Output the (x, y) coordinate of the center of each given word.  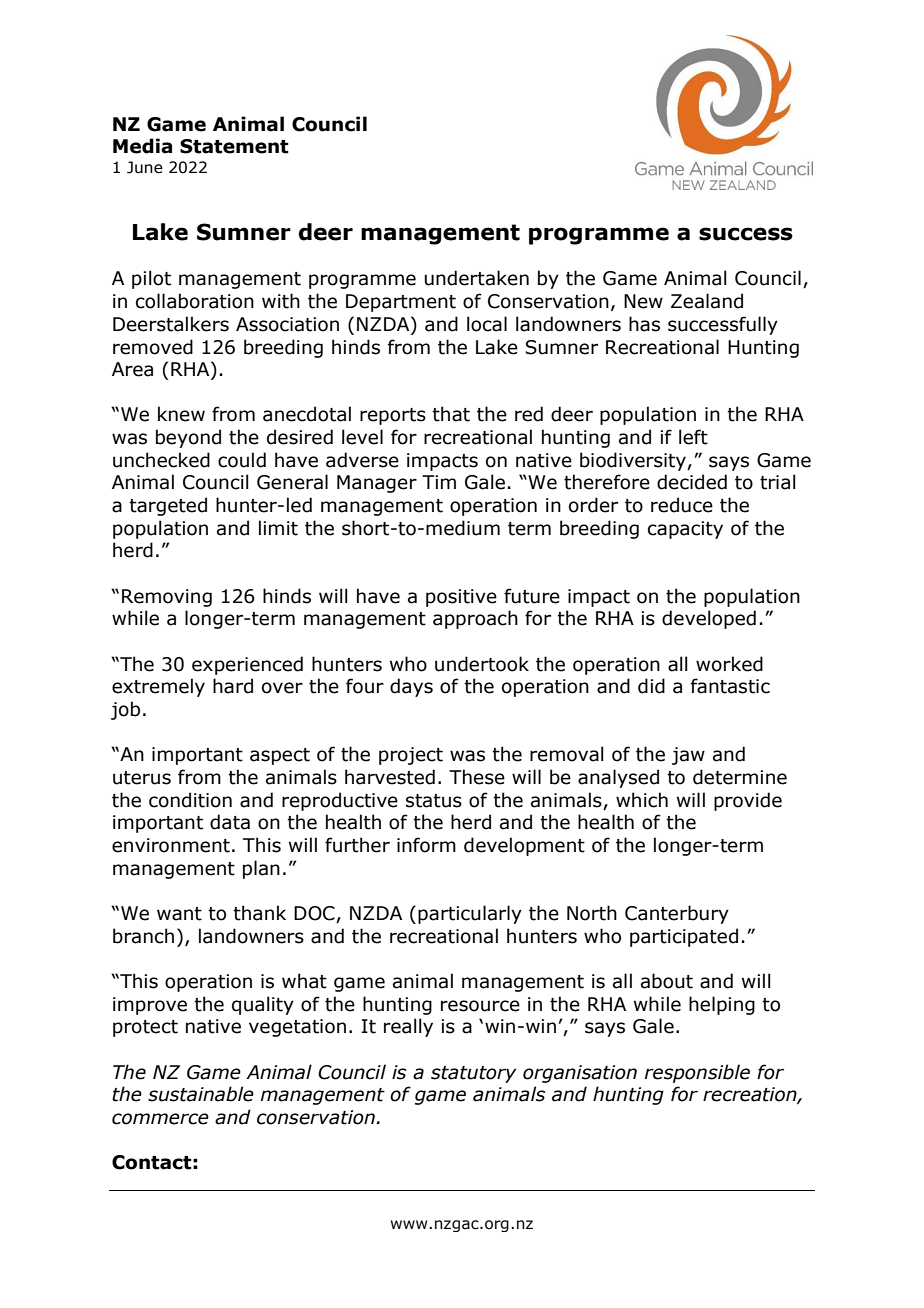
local (487, 324)
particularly (470, 914)
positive (461, 598)
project (411, 756)
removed (153, 347)
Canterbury (677, 914)
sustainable (201, 1094)
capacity (685, 530)
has (644, 324)
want (179, 914)
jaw (688, 756)
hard (233, 686)
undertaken (477, 278)
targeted (168, 506)
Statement (234, 146)
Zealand (707, 301)
